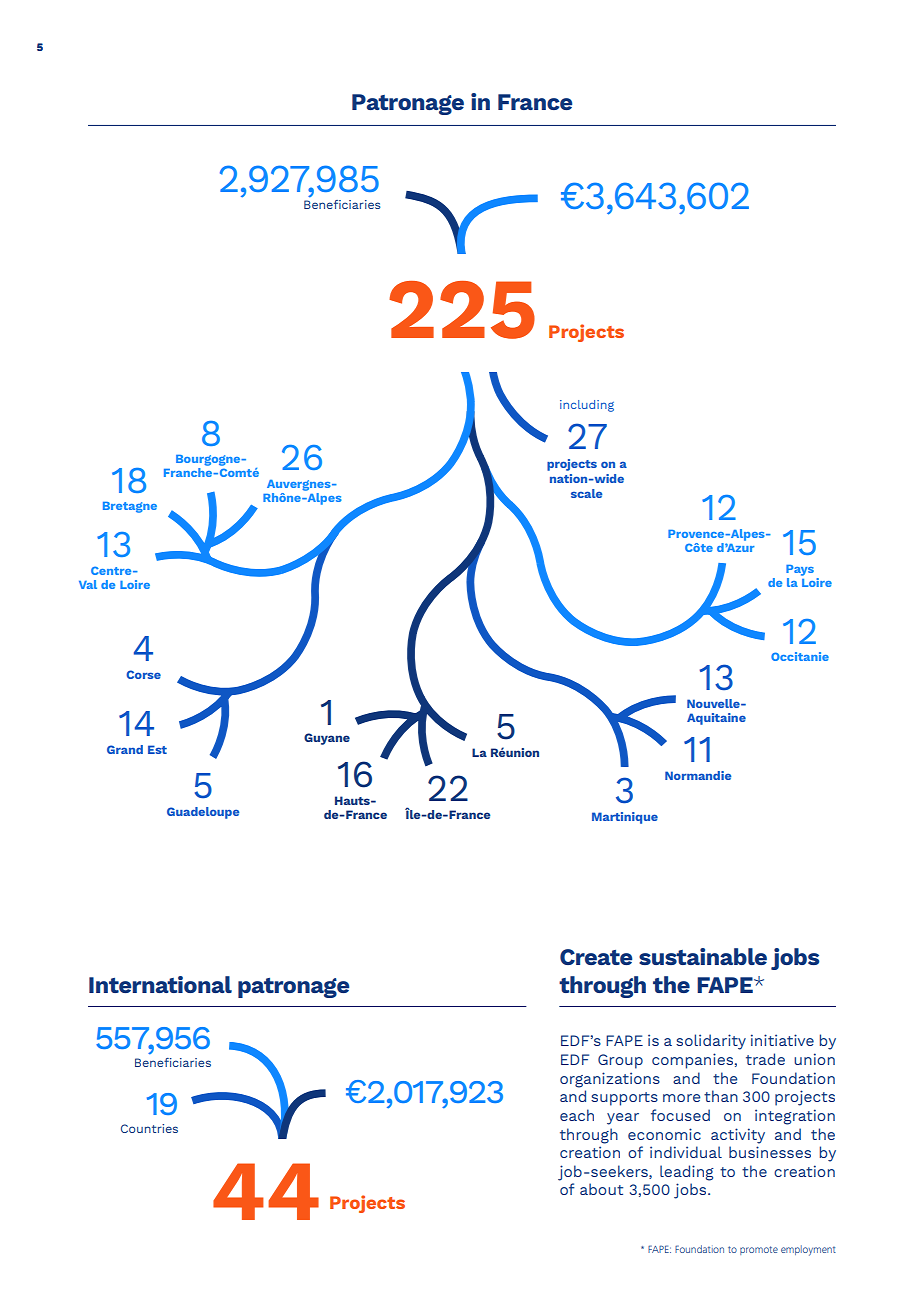 The image size is (924, 1308). I want to click on Martinique, so click(625, 818).
